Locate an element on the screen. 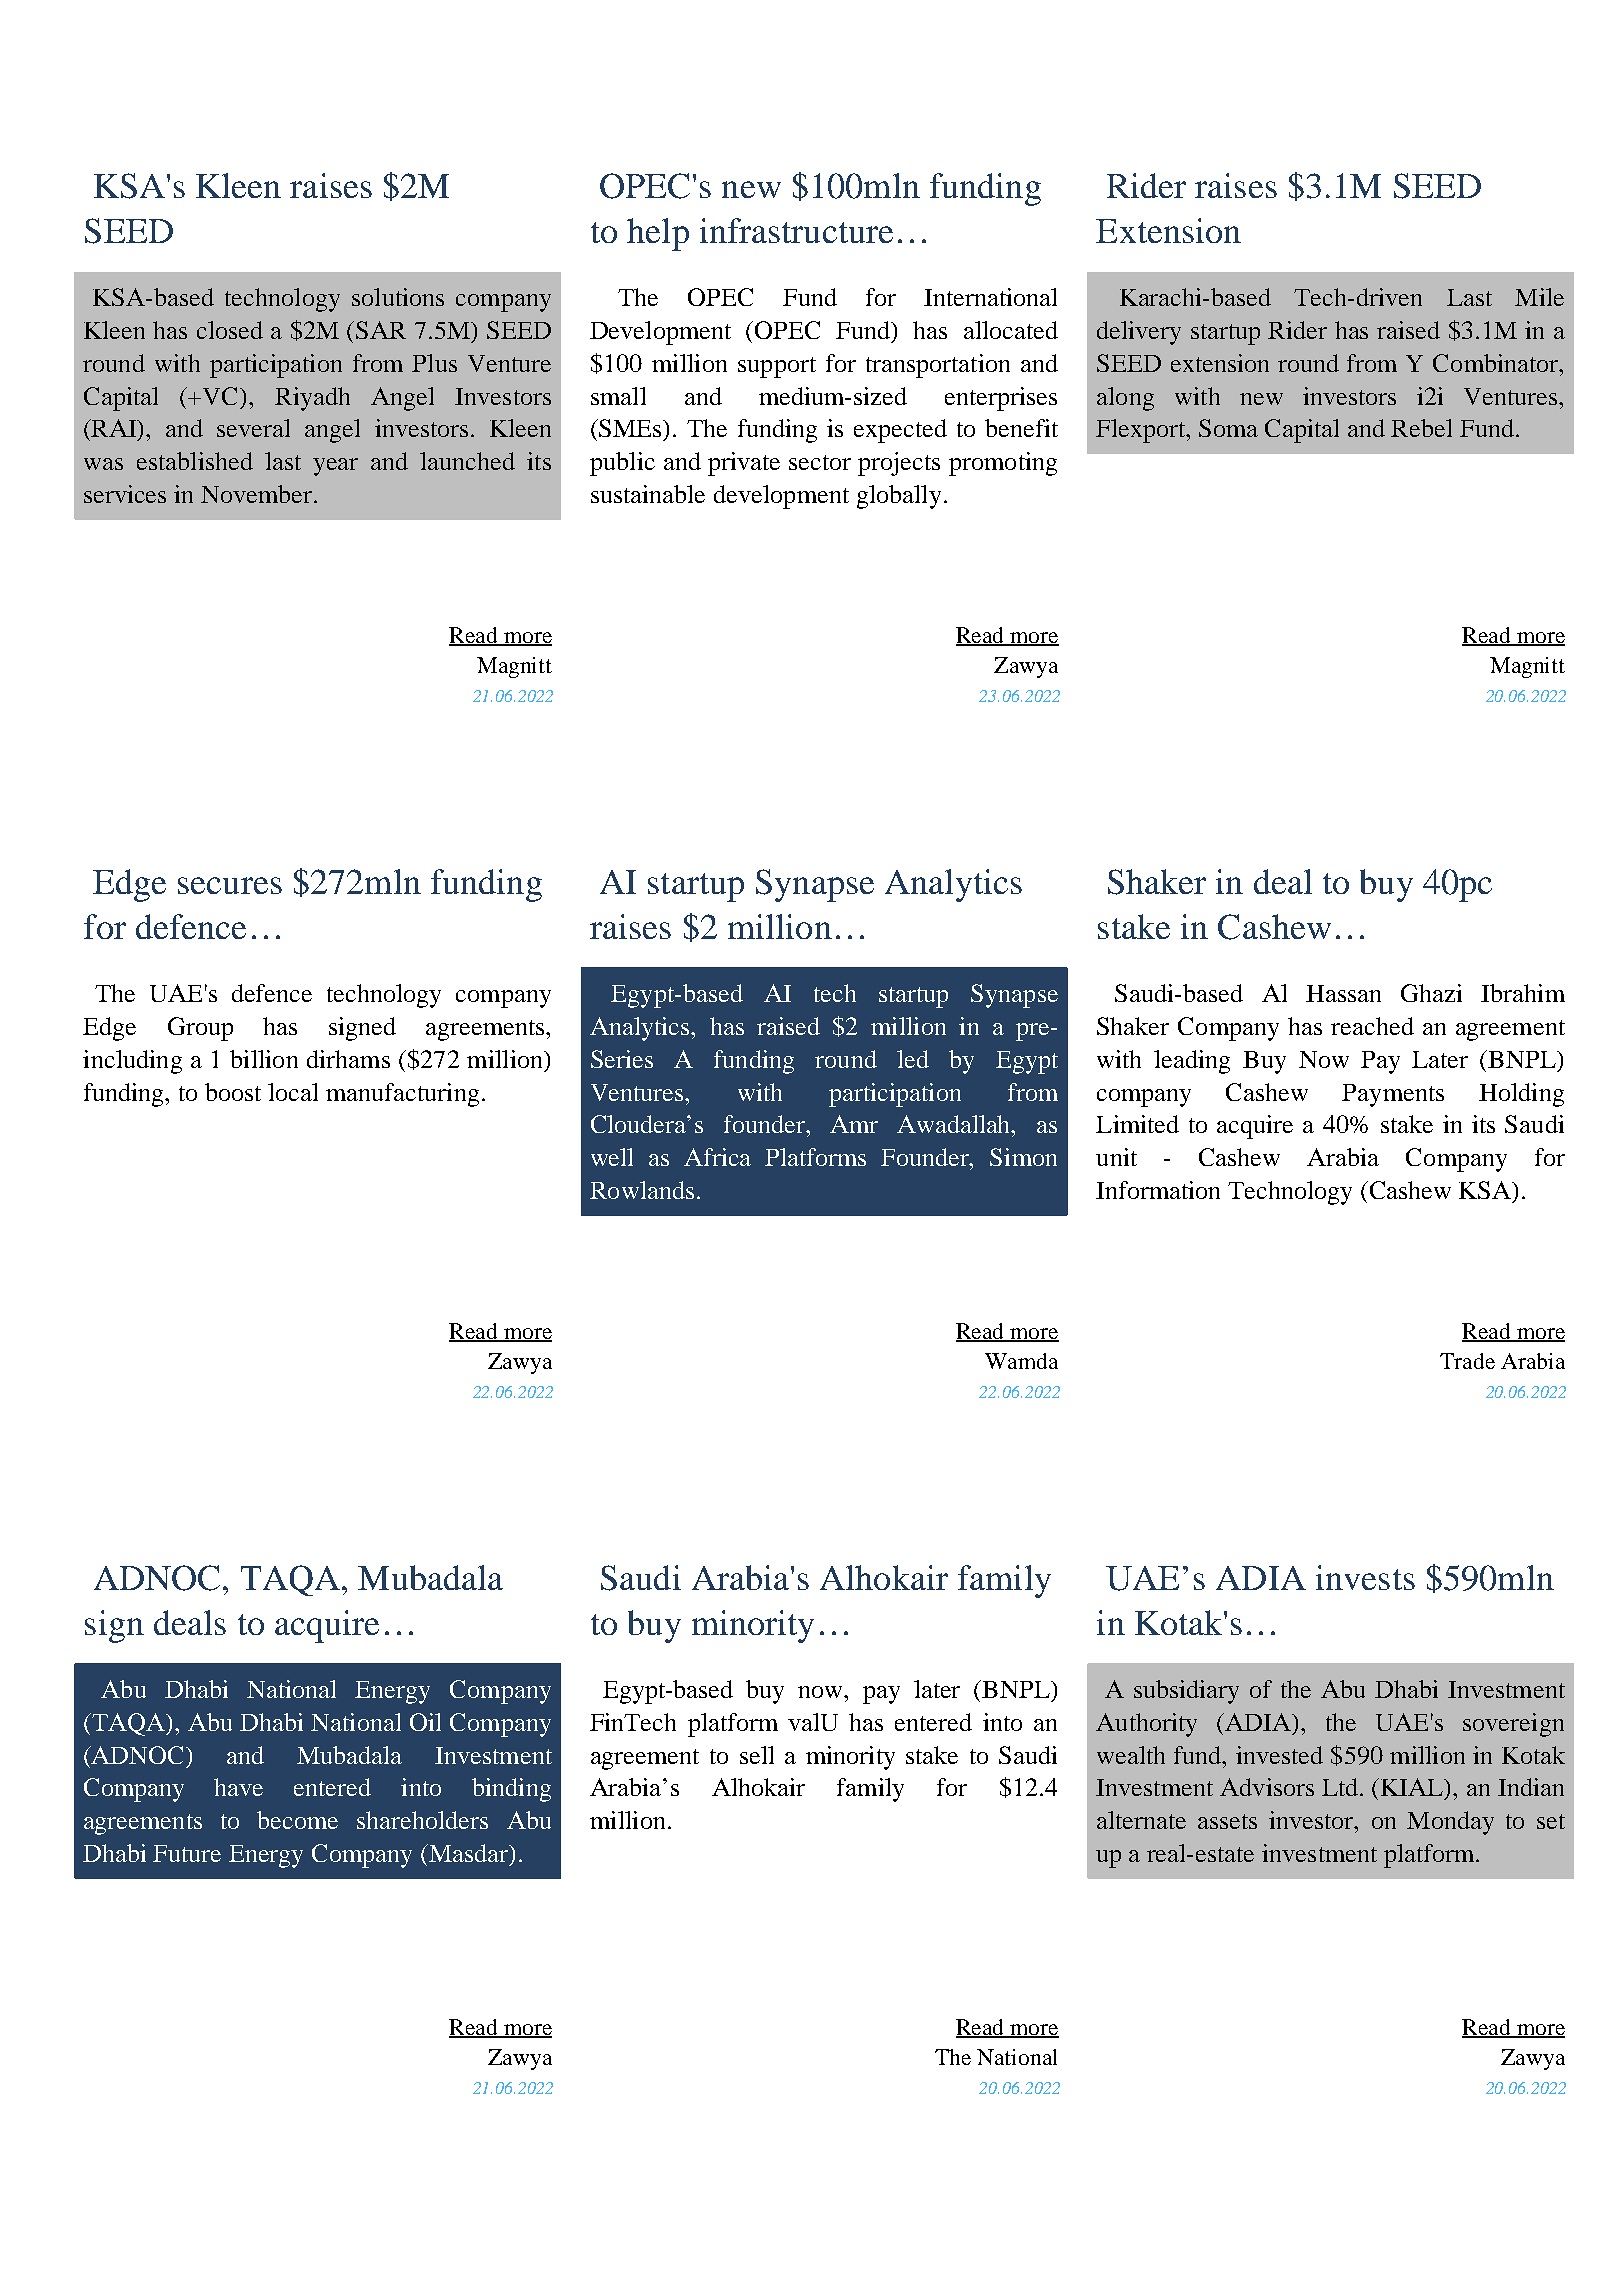 Image resolution: width=1619 pixels, height=2290 pixels. infrastructure is located at coordinates (796, 230).
